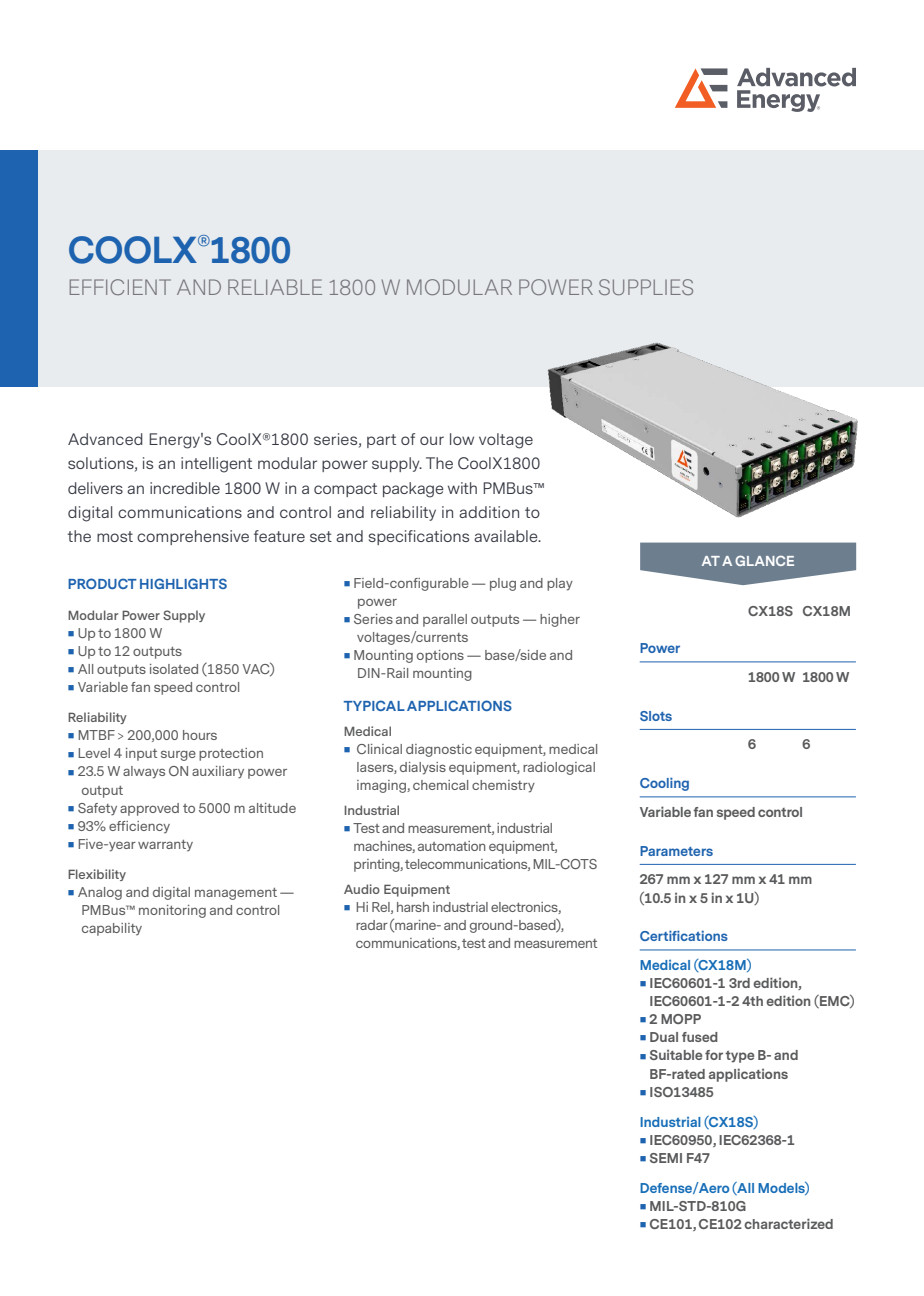  Describe the element at coordinates (439, 750) in the page. I see `diagnostic` at that location.
